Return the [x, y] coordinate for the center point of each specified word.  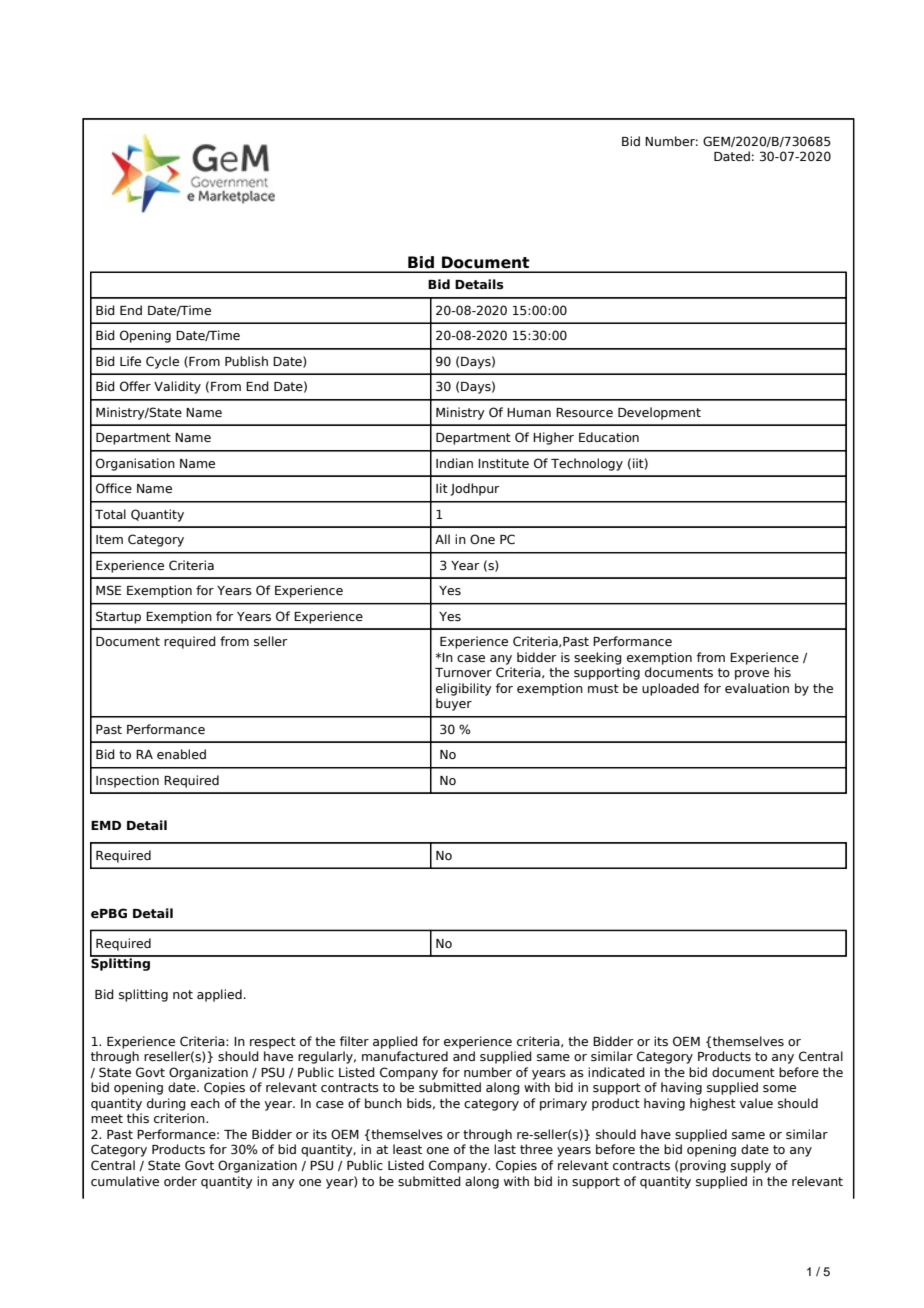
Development [659, 413]
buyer [454, 704]
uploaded [670, 689]
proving [703, 1166]
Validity [177, 387]
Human [529, 412]
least [407, 1149]
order [180, 1181]
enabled [181, 754]
